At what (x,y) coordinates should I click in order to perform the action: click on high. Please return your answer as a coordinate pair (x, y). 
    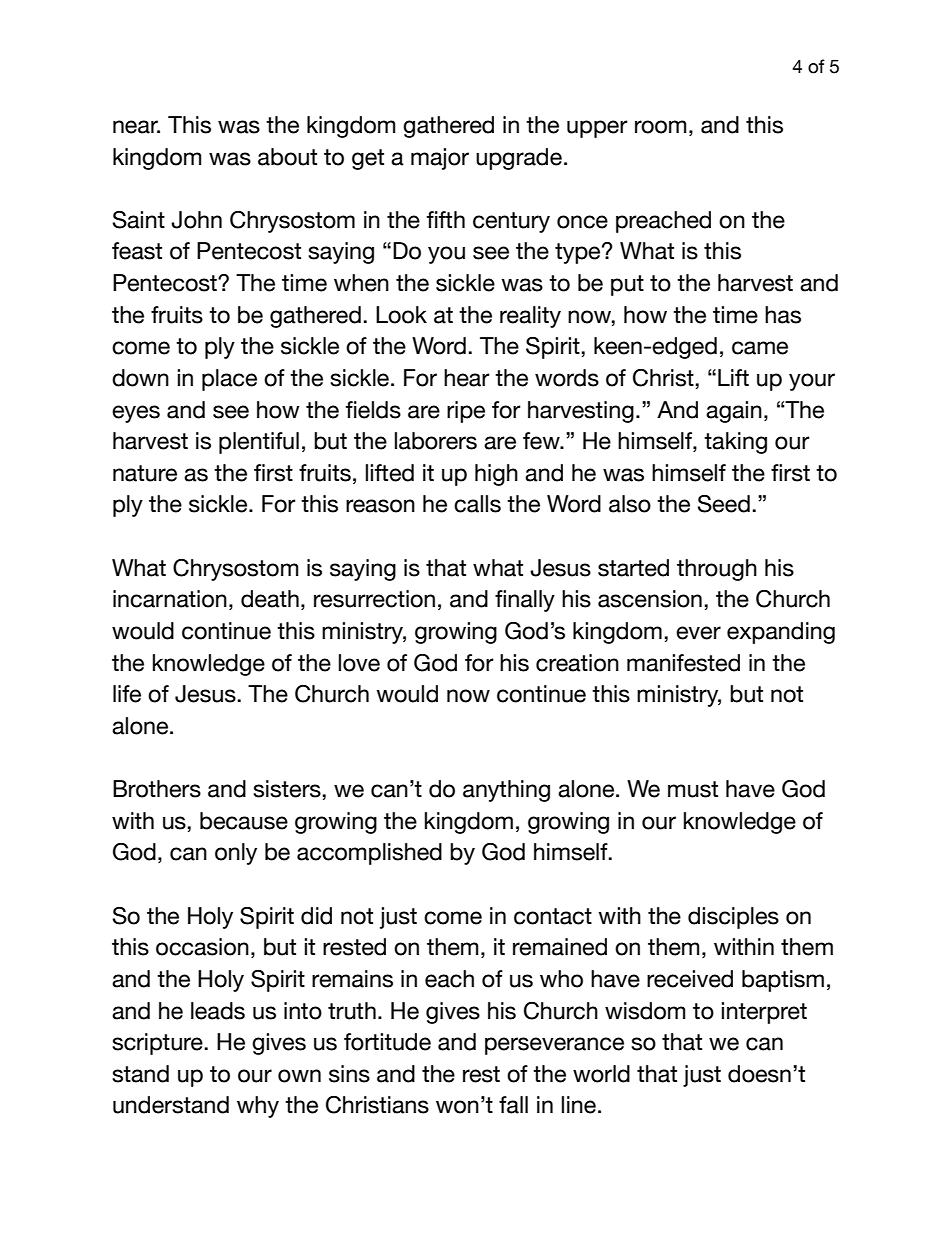
    Looking at the image, I should click on (496, 475).
